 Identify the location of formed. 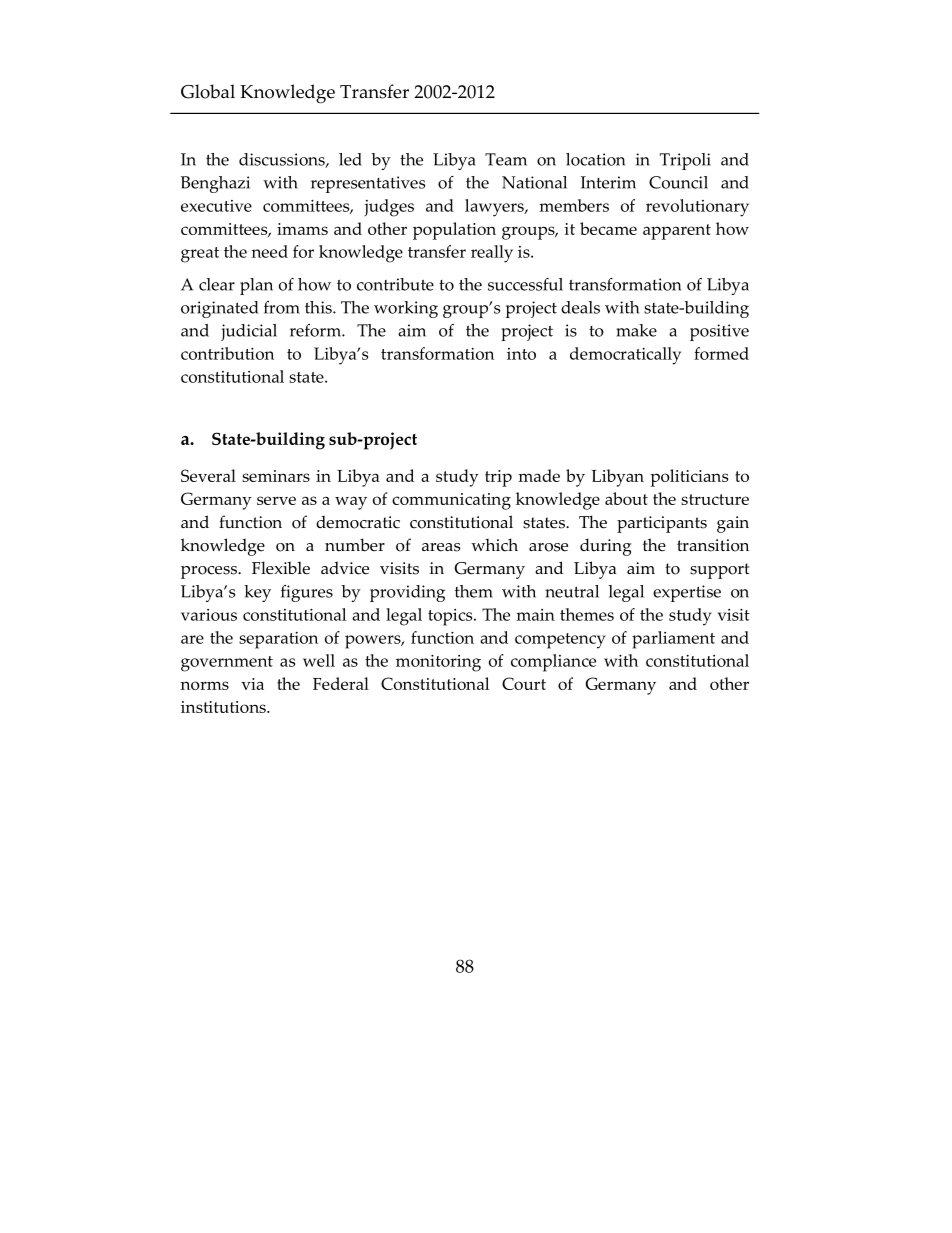
(721, 353).
